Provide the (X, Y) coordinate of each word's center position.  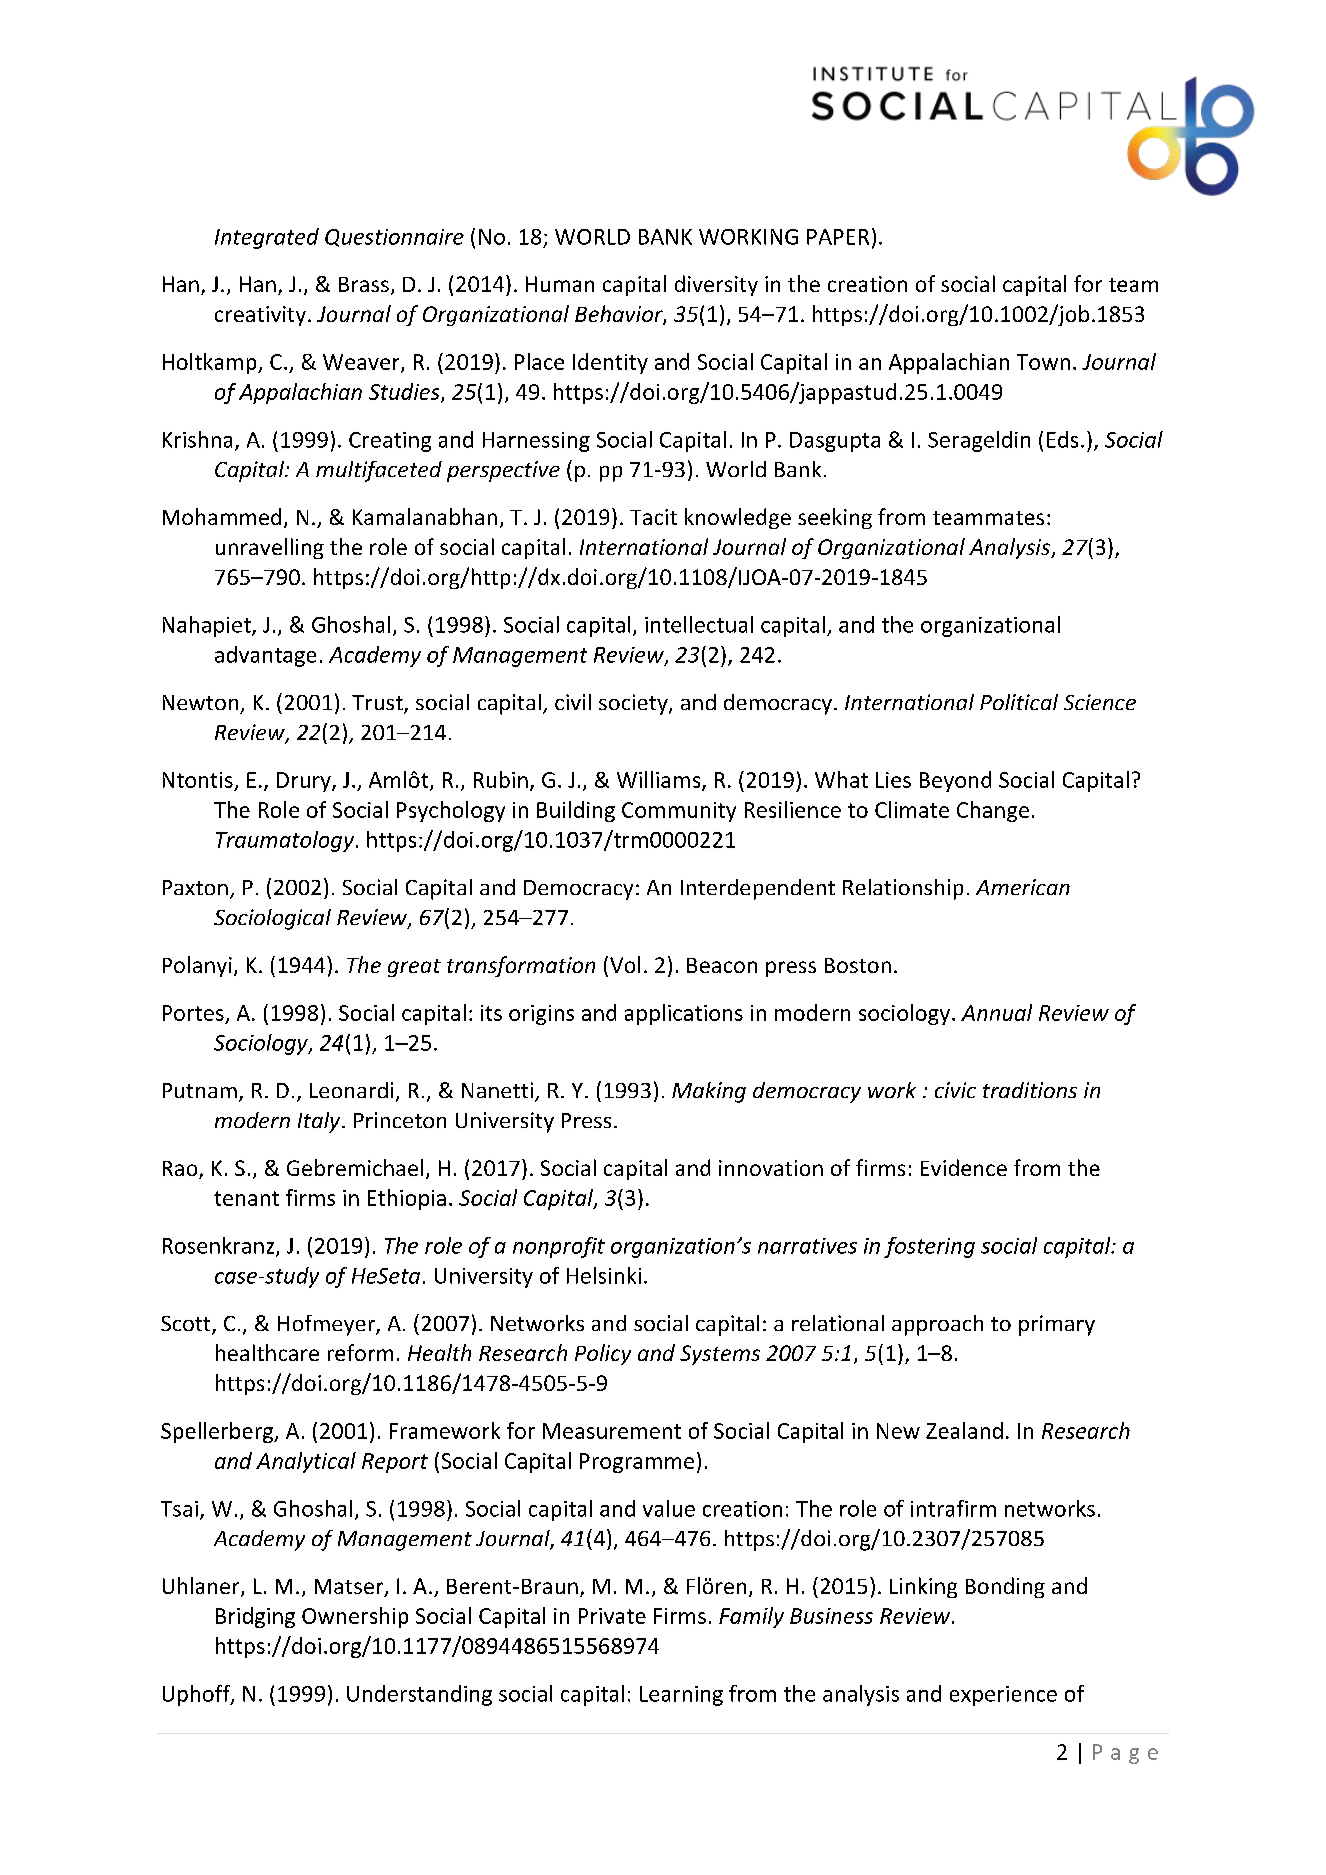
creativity (260, 316)
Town (1043, 362)
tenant (246, 1198)
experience (1003, 1696)
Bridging (255, 1617)
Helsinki (604, 1275)
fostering (929, 1247)
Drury (305, 782)
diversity (716, 285)
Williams (660, 780)
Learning (681, 1696)
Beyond (955, 781)
